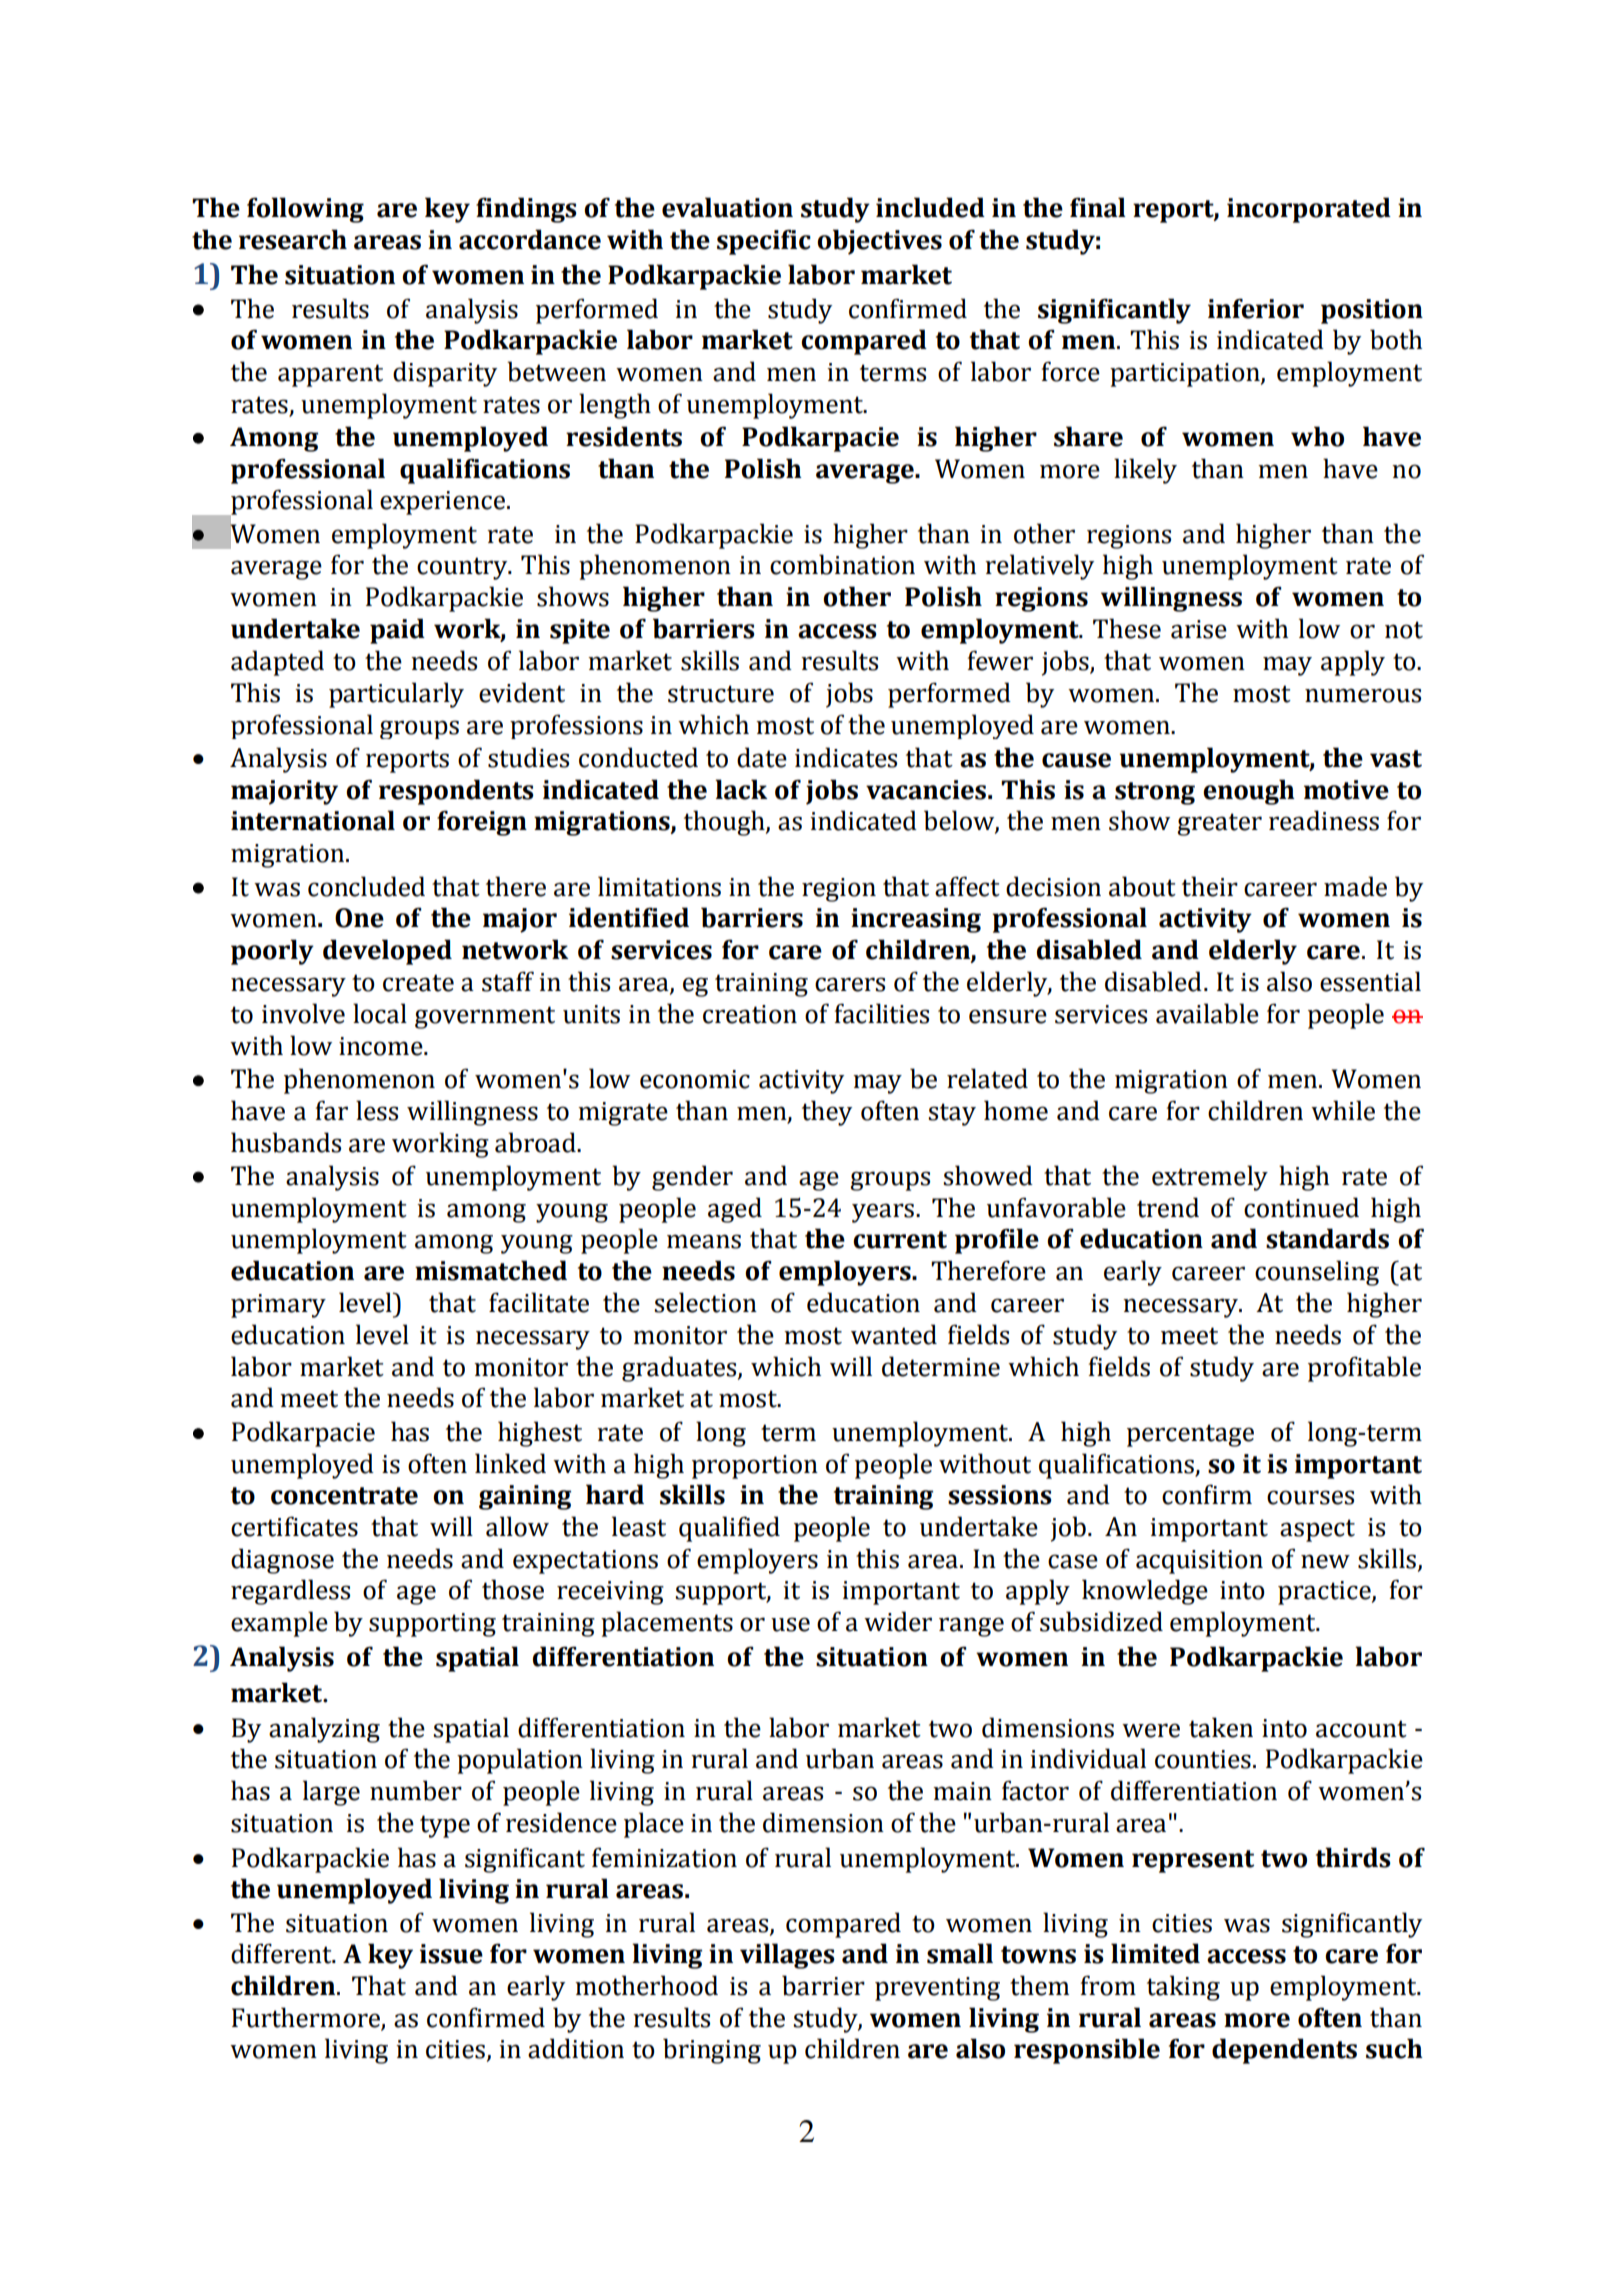 The image size is (1614, 2283). Describe the element at coordinates (1256, 308) in the image. I see `inferior` at that location.
